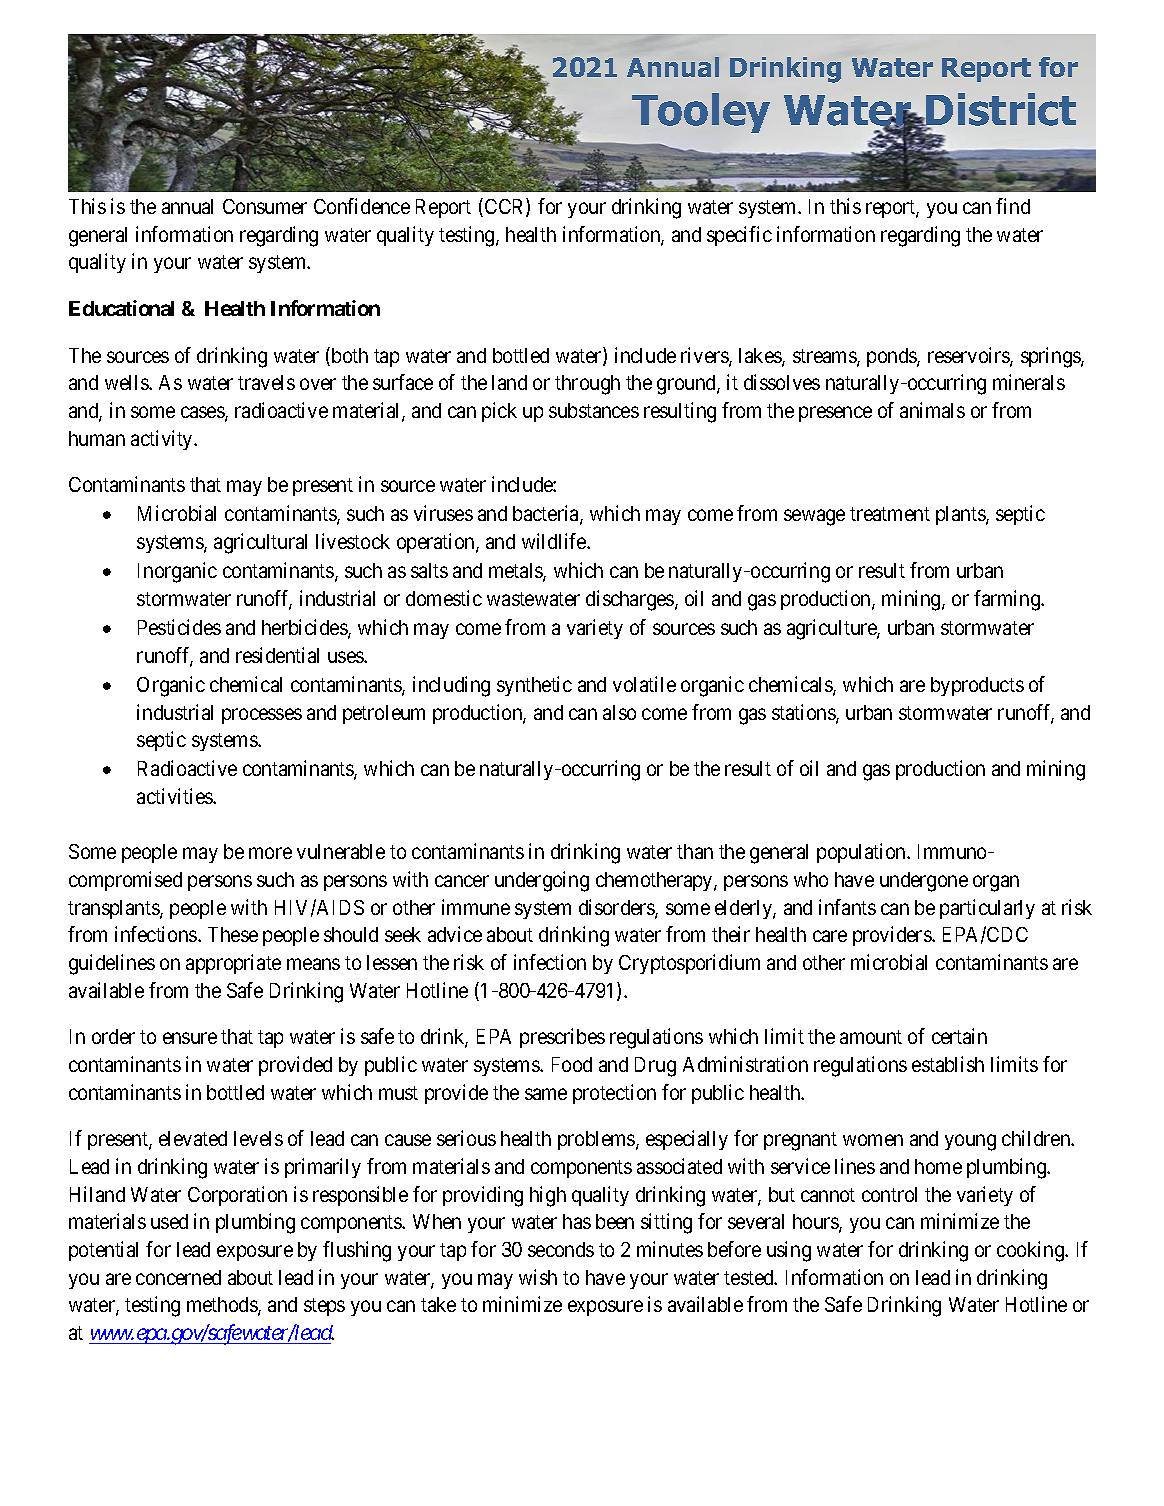 This screenshot has width=1164, height=1506. Describe the element at coordinates (233, 964) in the screenshot. I see `appropriate` at that location.
